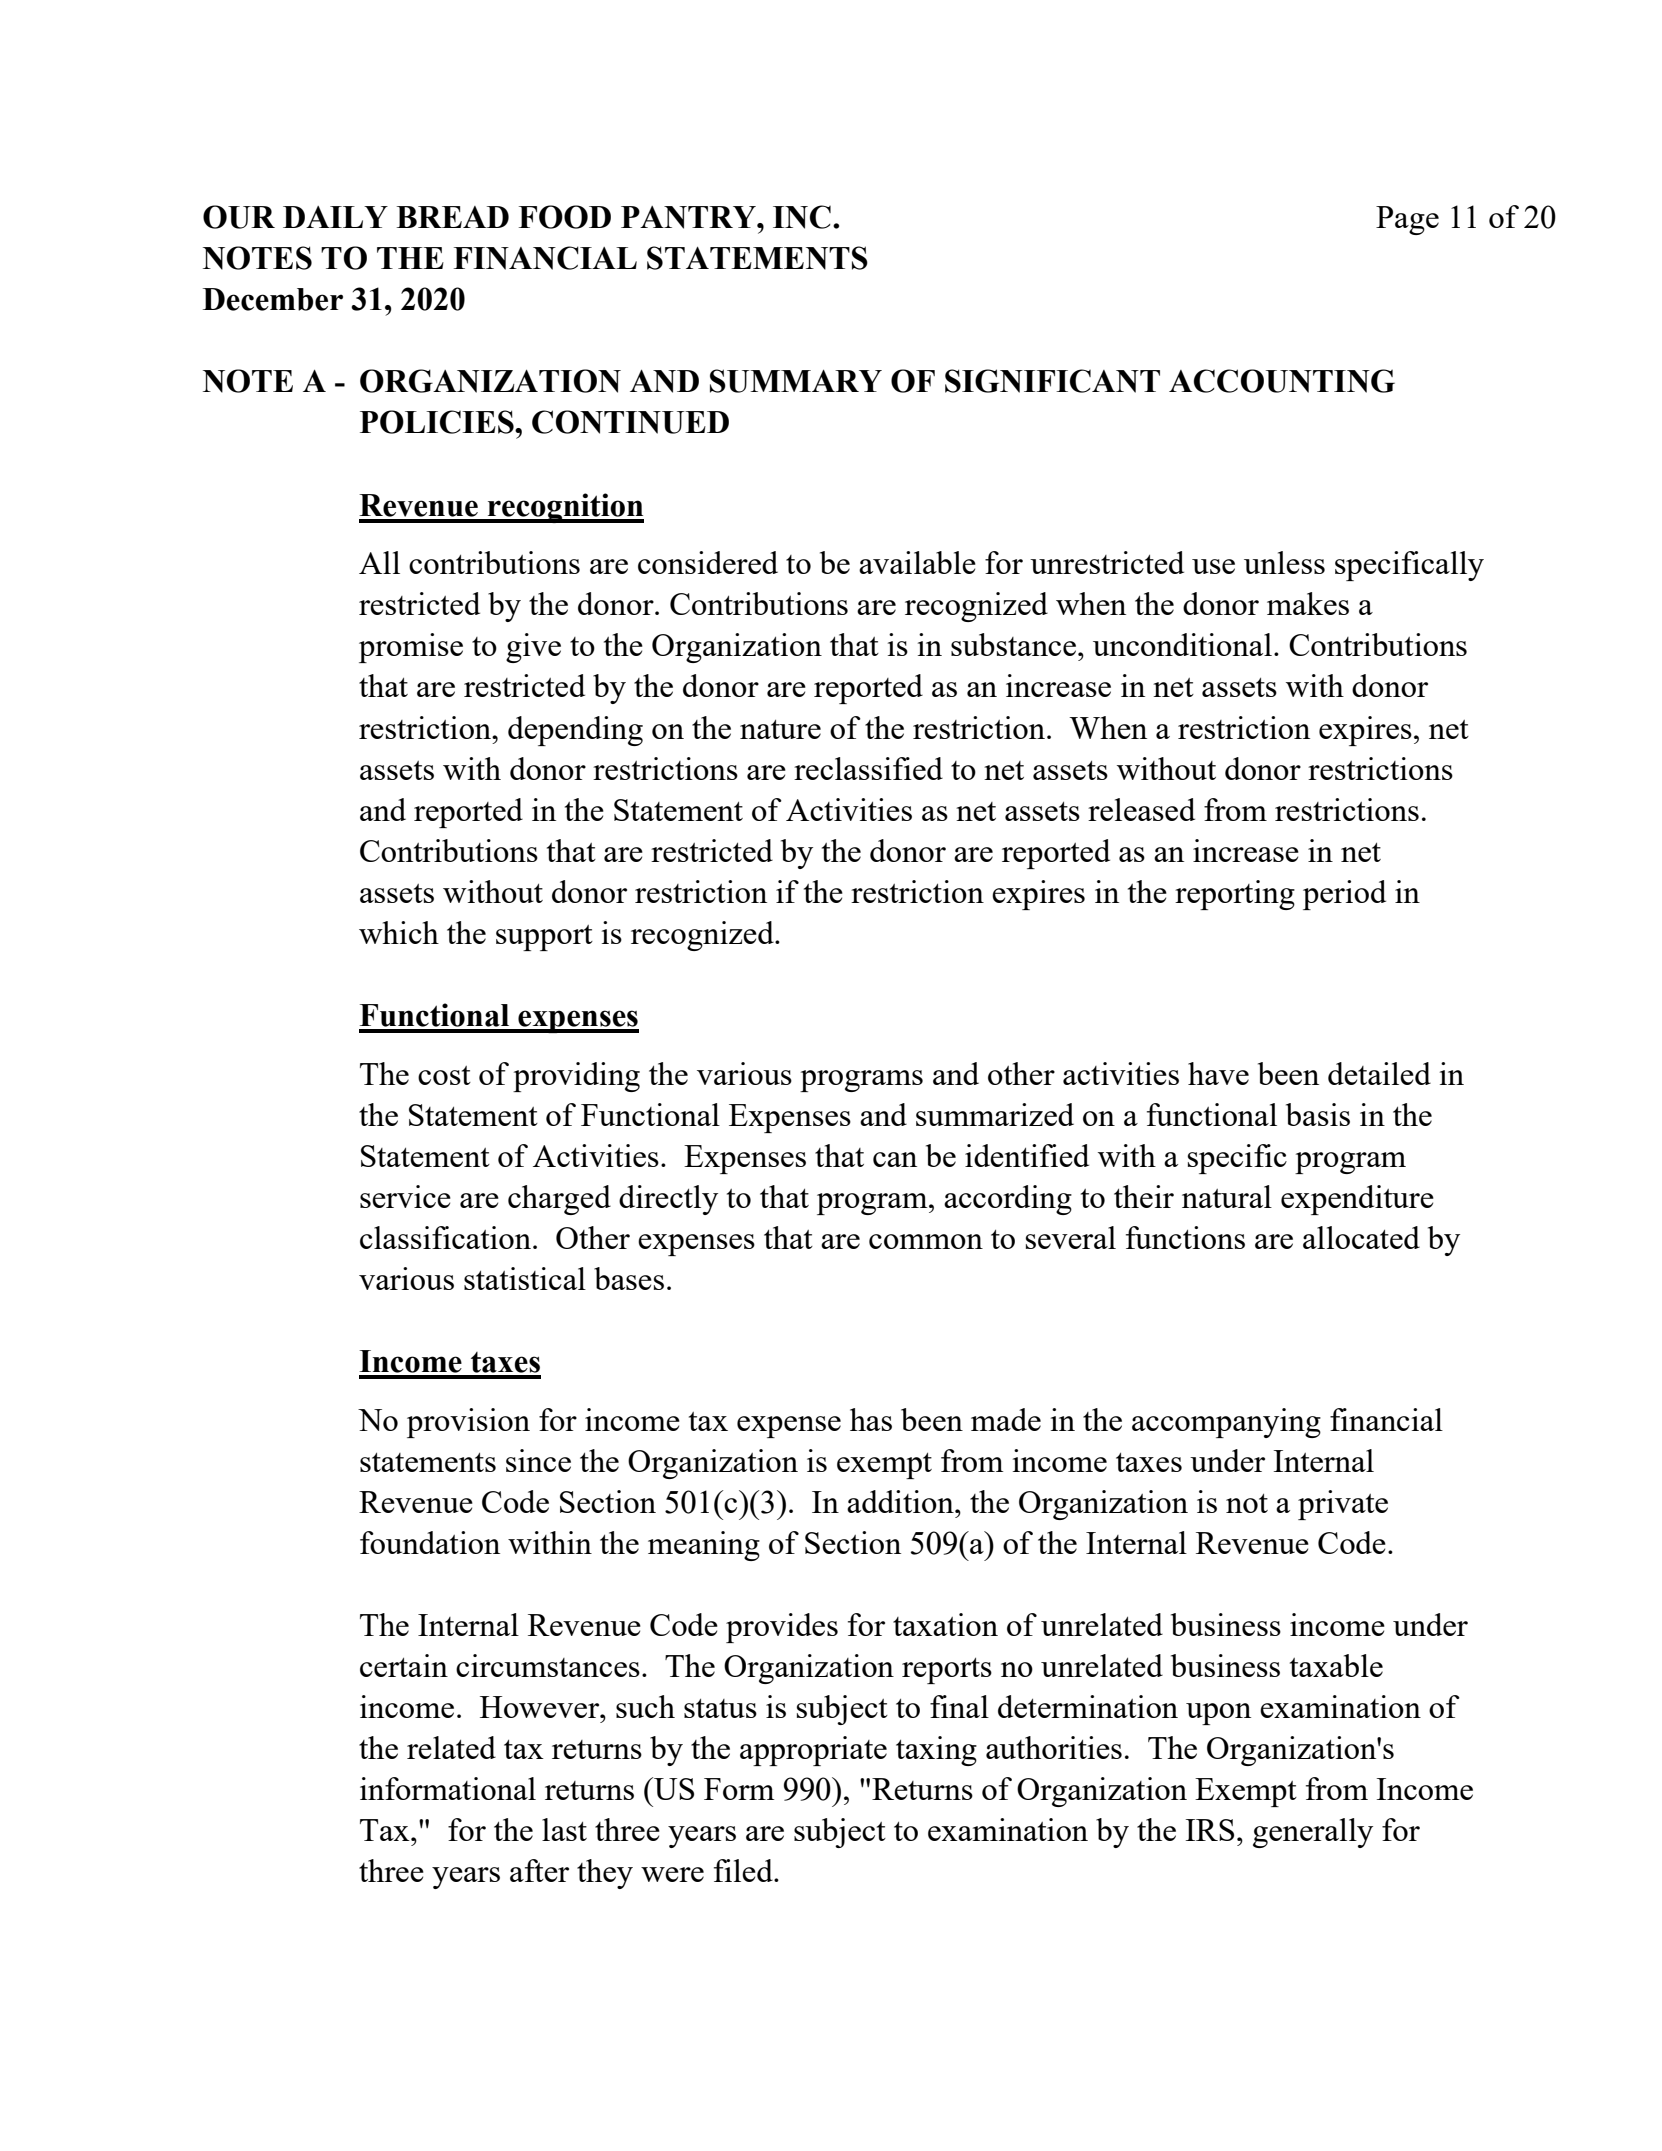 The height and width of the screenshot is (2151, 1662). What do you see at coordinates (335, 217) in the screenshot?
I see `DAILY` at bounding box center [335, 217].
